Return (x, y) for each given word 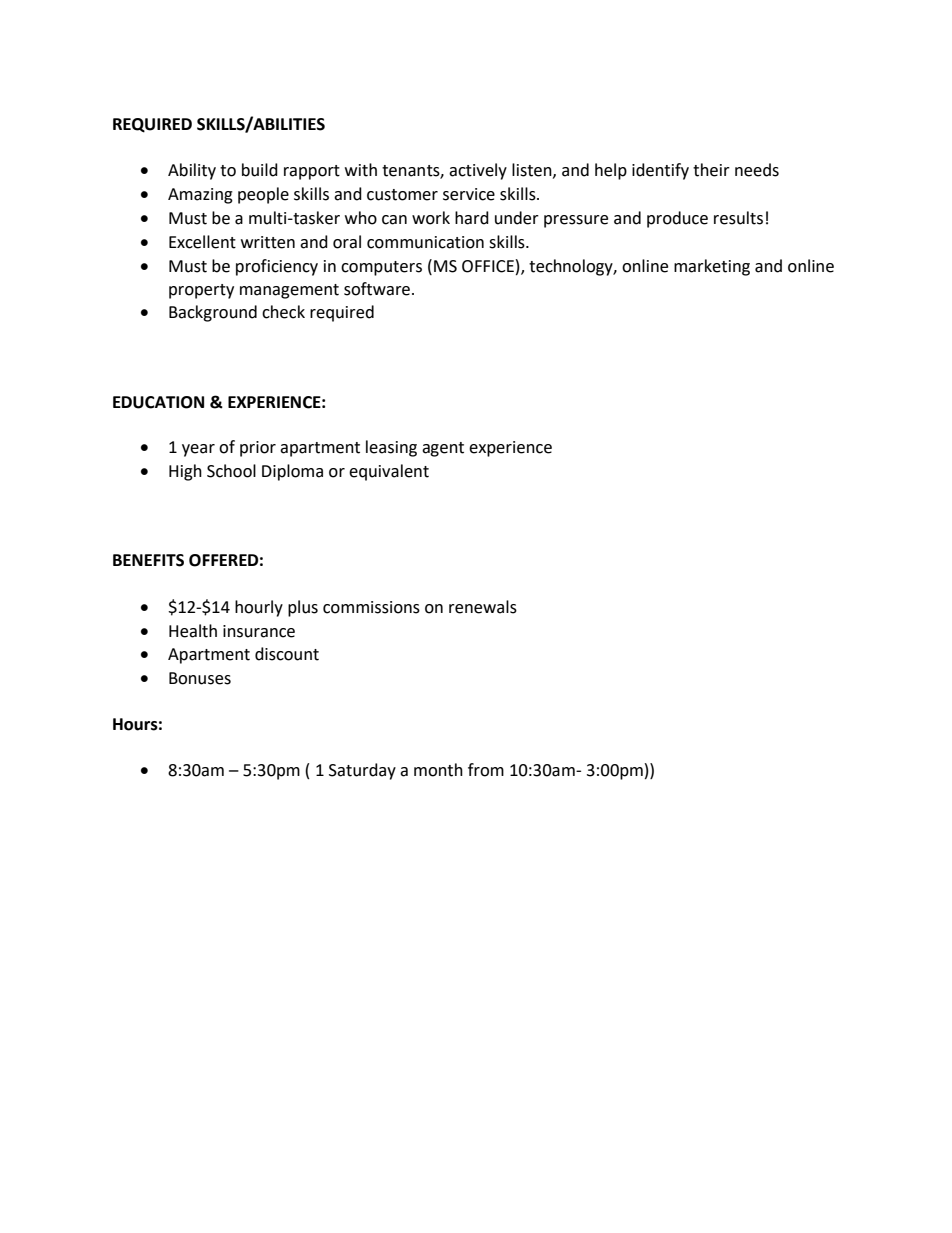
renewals (483, 607)
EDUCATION (158, 402)
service (469, 194)
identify (660, 171)
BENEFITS (148, 560)
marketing (712, 267)
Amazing (200, 196)
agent (443, 449)
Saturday (362, 771)
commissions (371, 607)
